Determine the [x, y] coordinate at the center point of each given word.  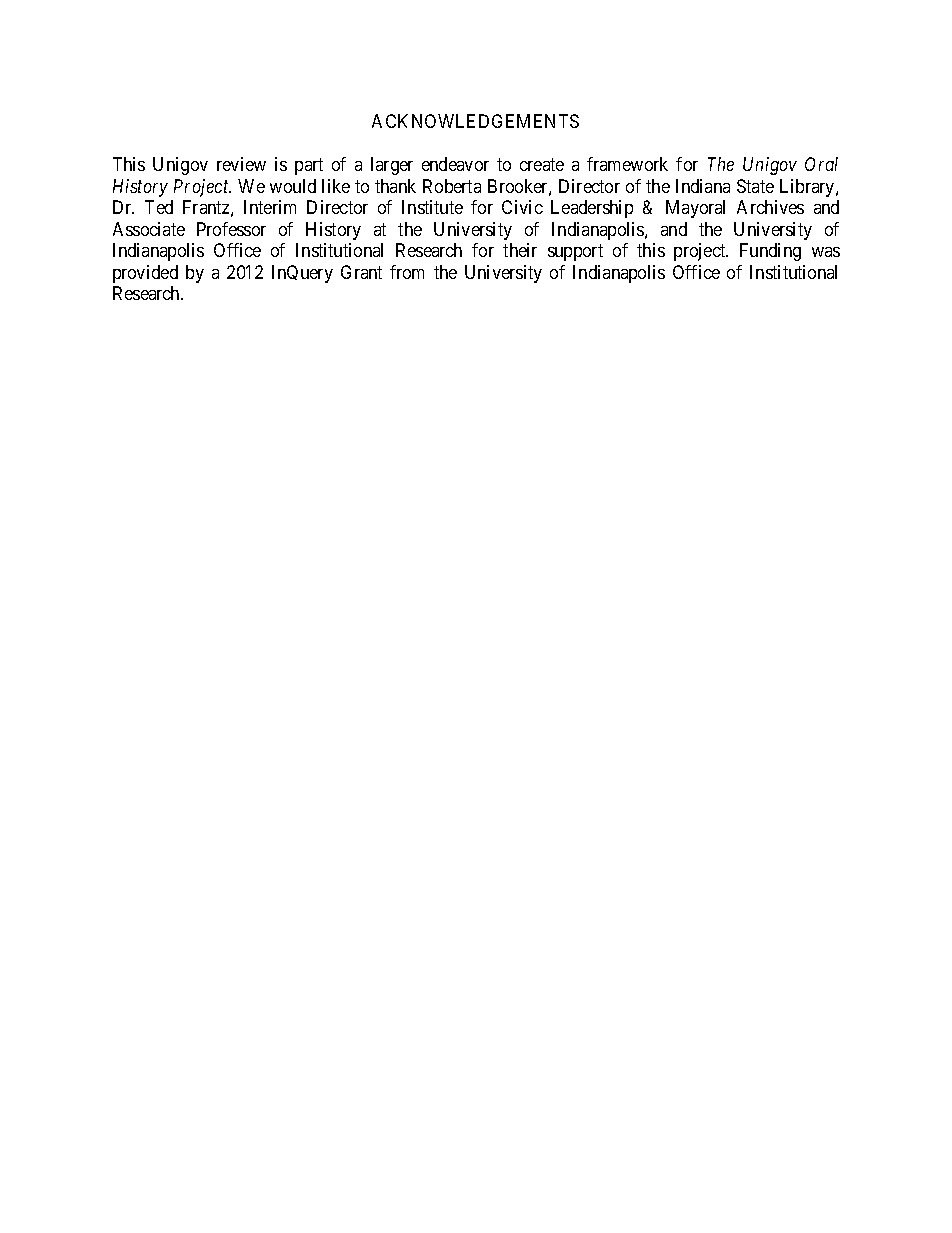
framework [627, 164]
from [407, 272]
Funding [770, 252]
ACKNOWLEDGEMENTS [475, 121]
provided [145, 274]
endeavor [455, 164]
